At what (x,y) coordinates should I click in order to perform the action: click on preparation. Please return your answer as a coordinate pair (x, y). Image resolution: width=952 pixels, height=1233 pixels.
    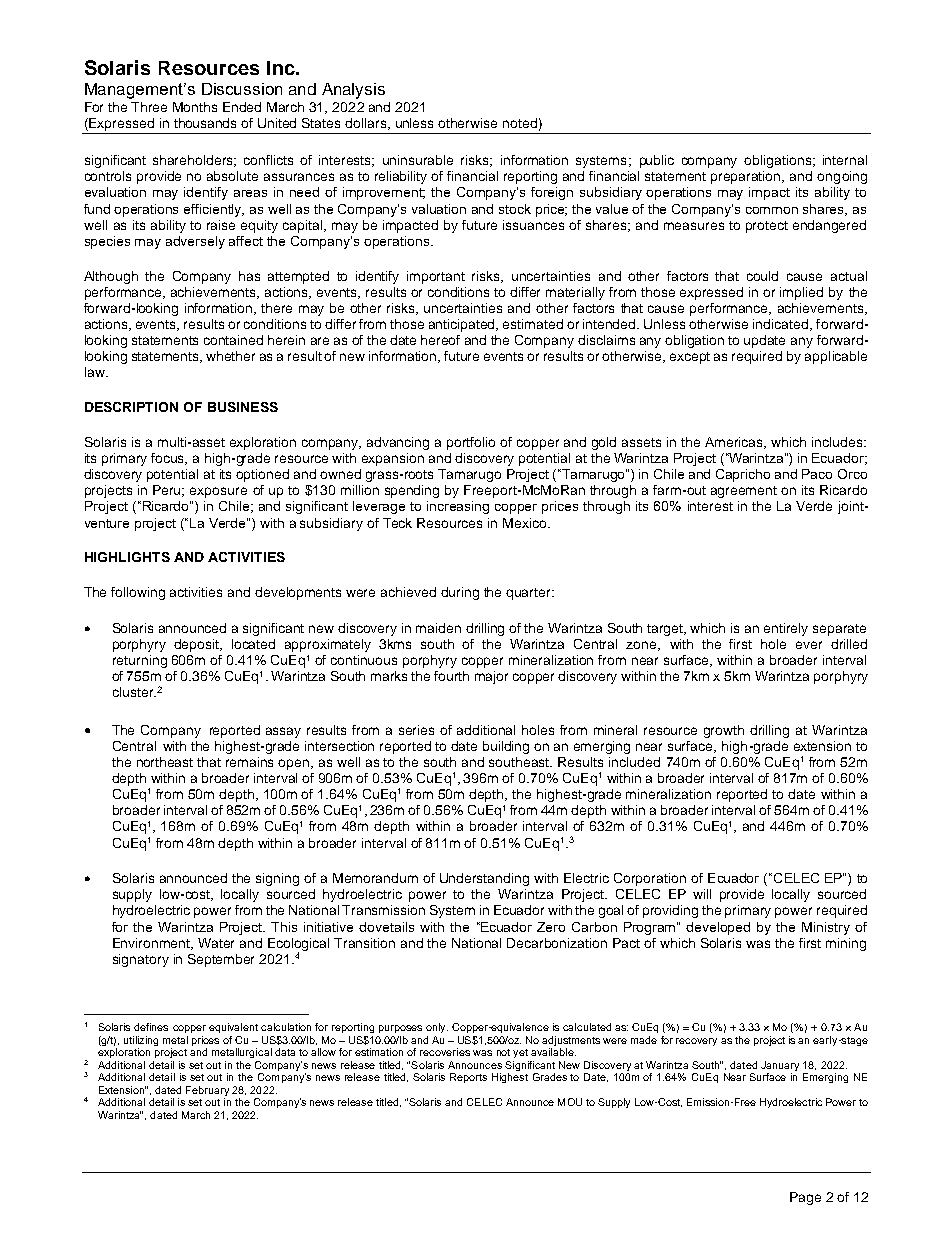
    Looking at the image, I should click on (747, 177).
